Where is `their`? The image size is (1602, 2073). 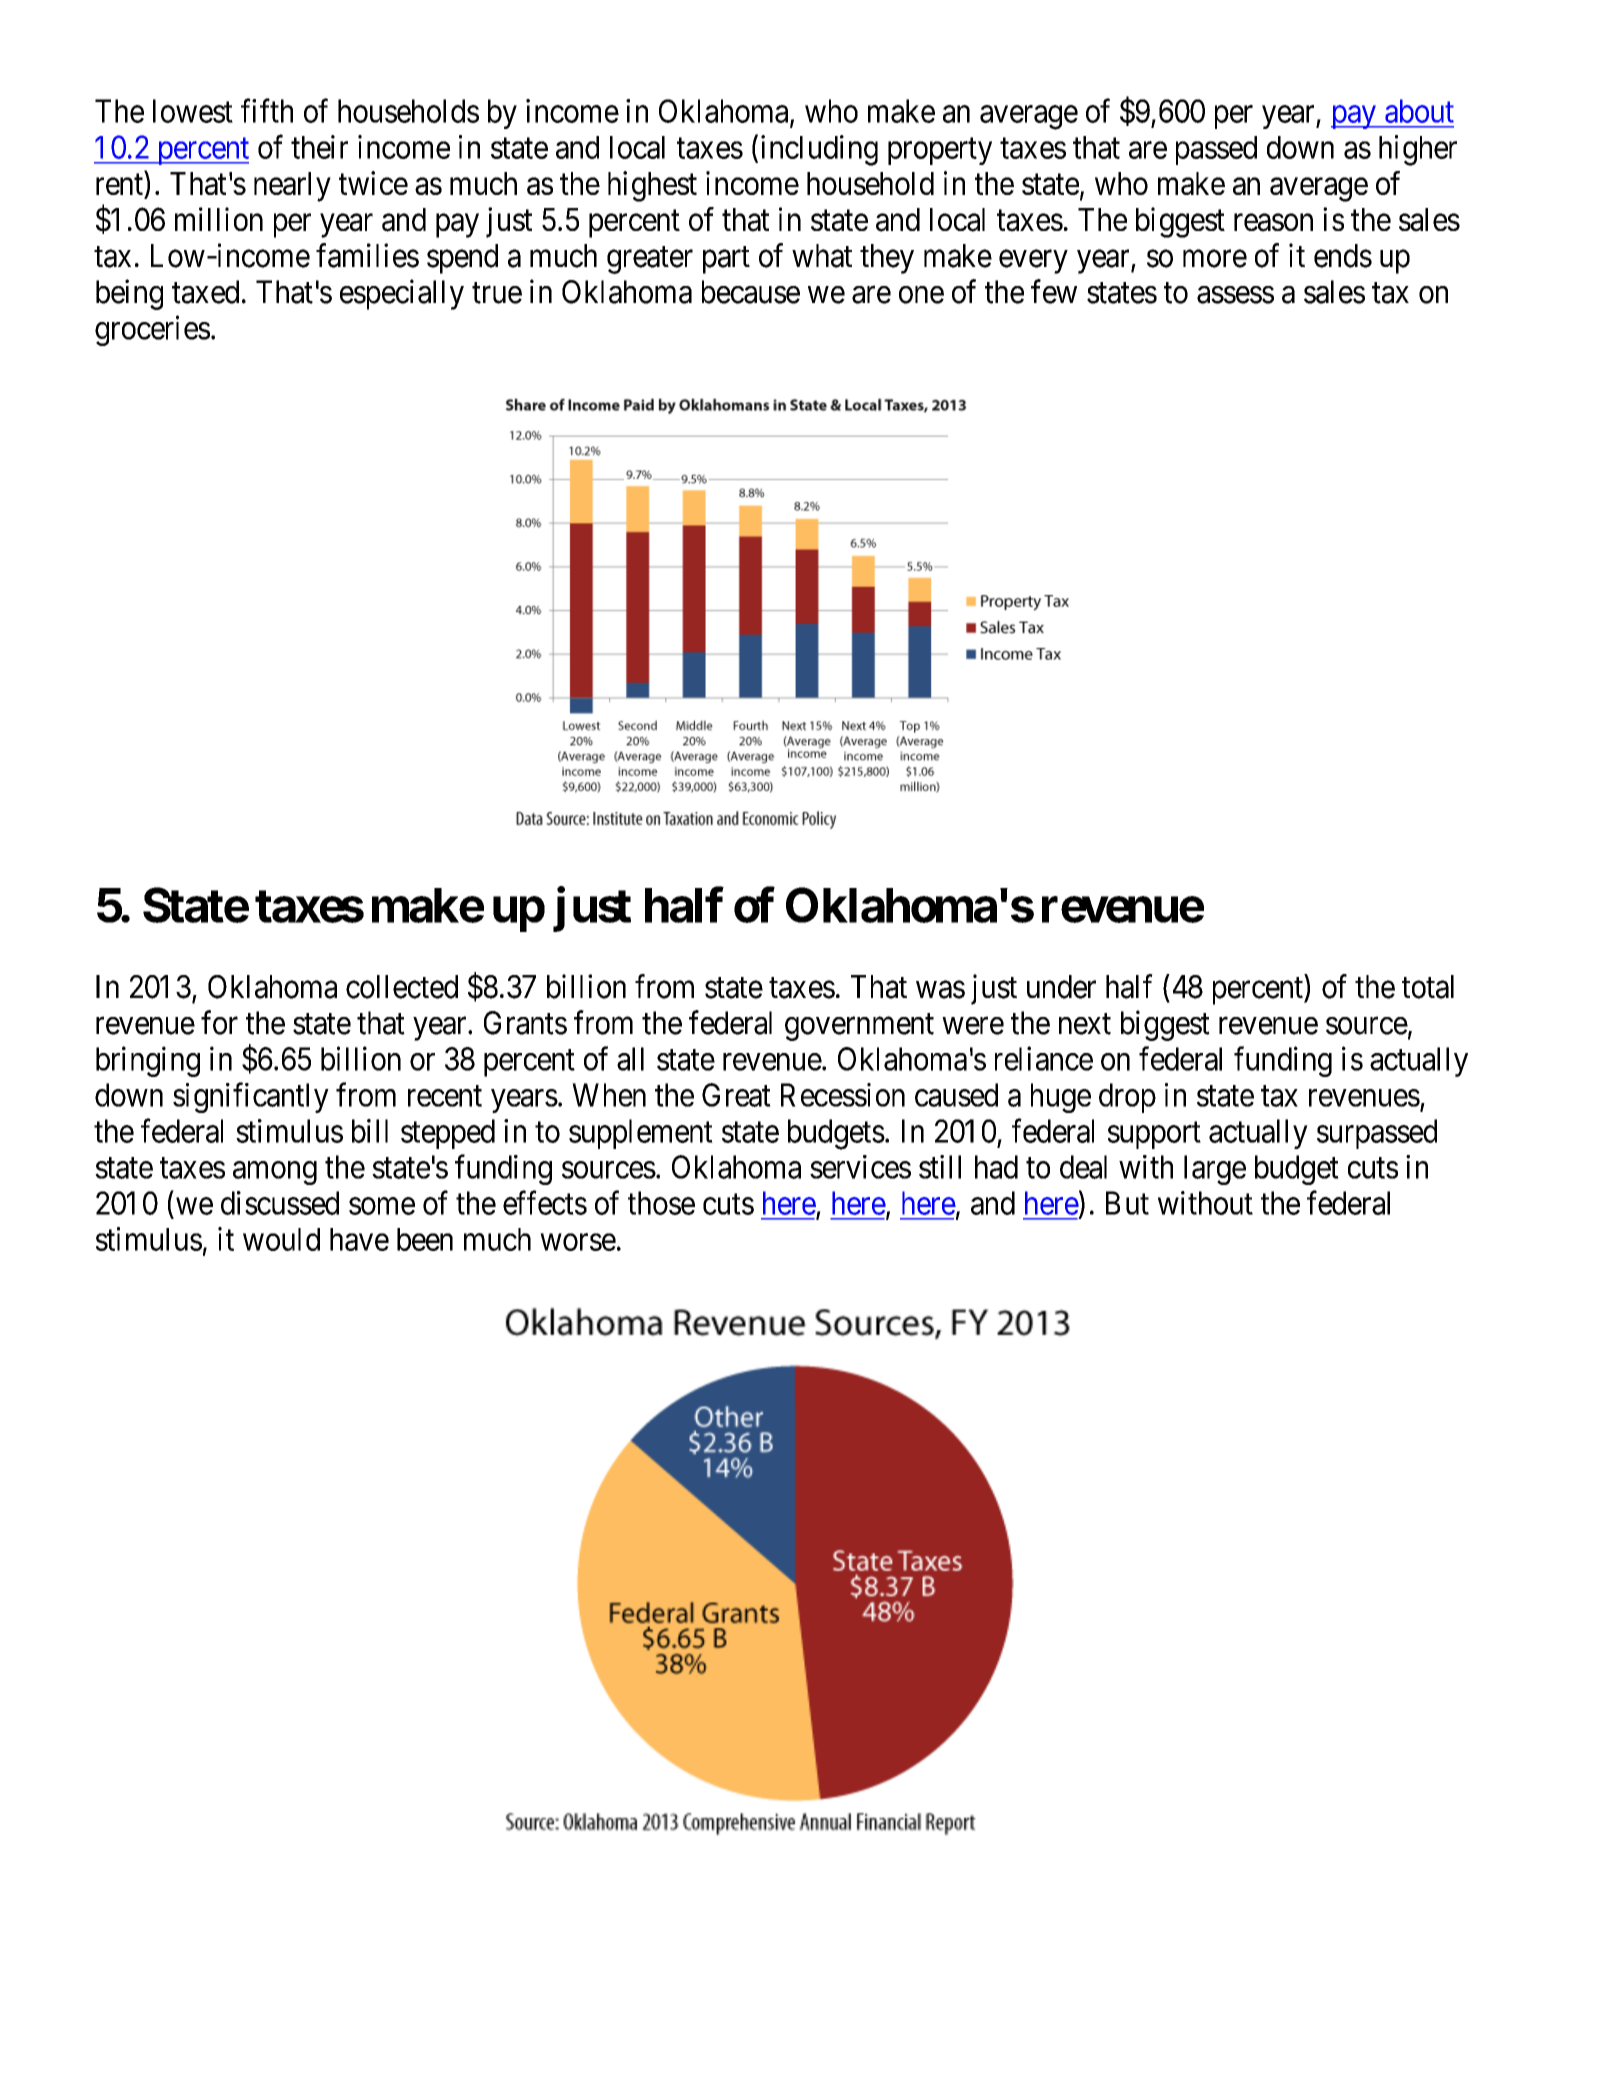 their is located at coordinates (319, 147).
